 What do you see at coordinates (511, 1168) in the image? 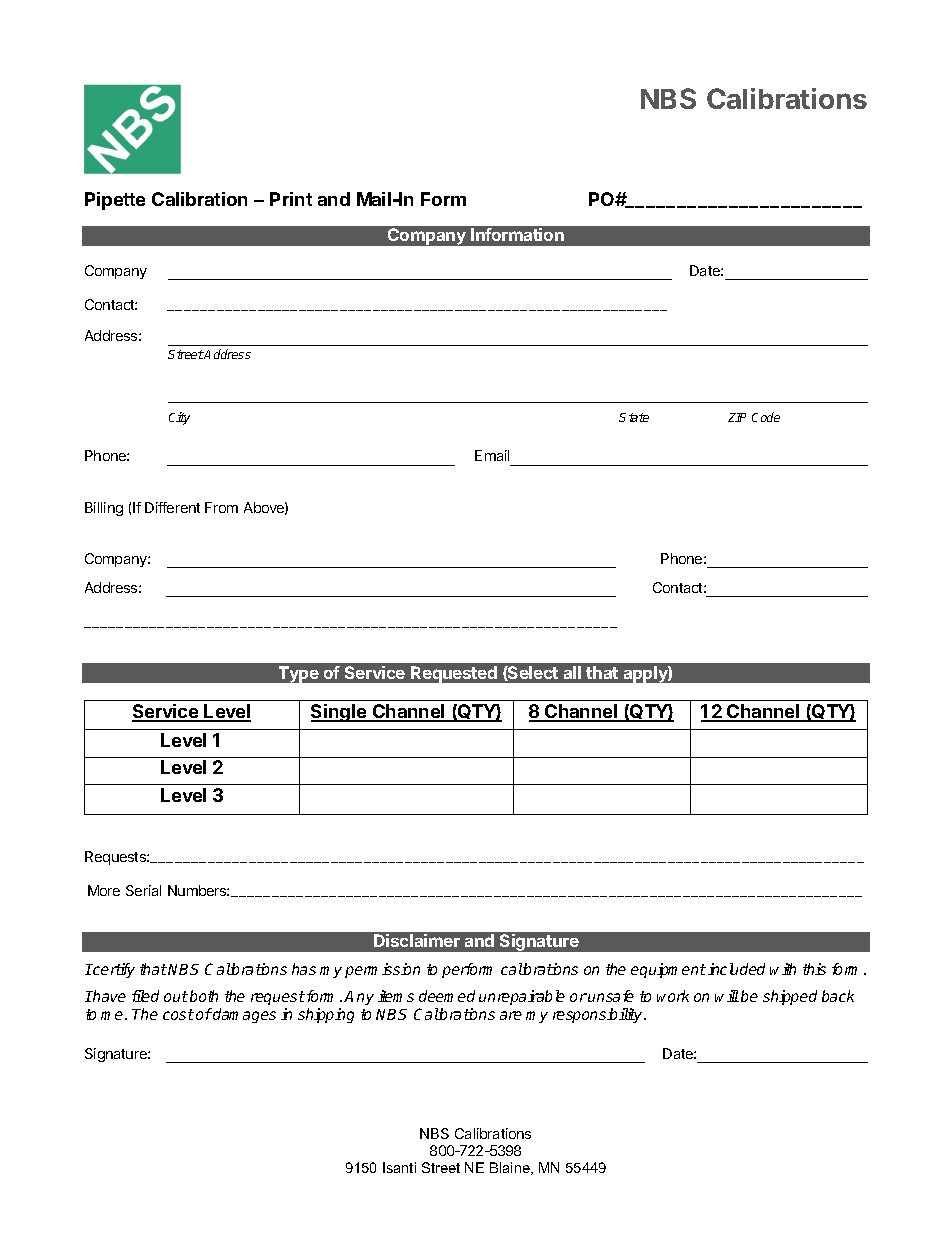
I see `Blaine` at bounding box center [511, 1168].
